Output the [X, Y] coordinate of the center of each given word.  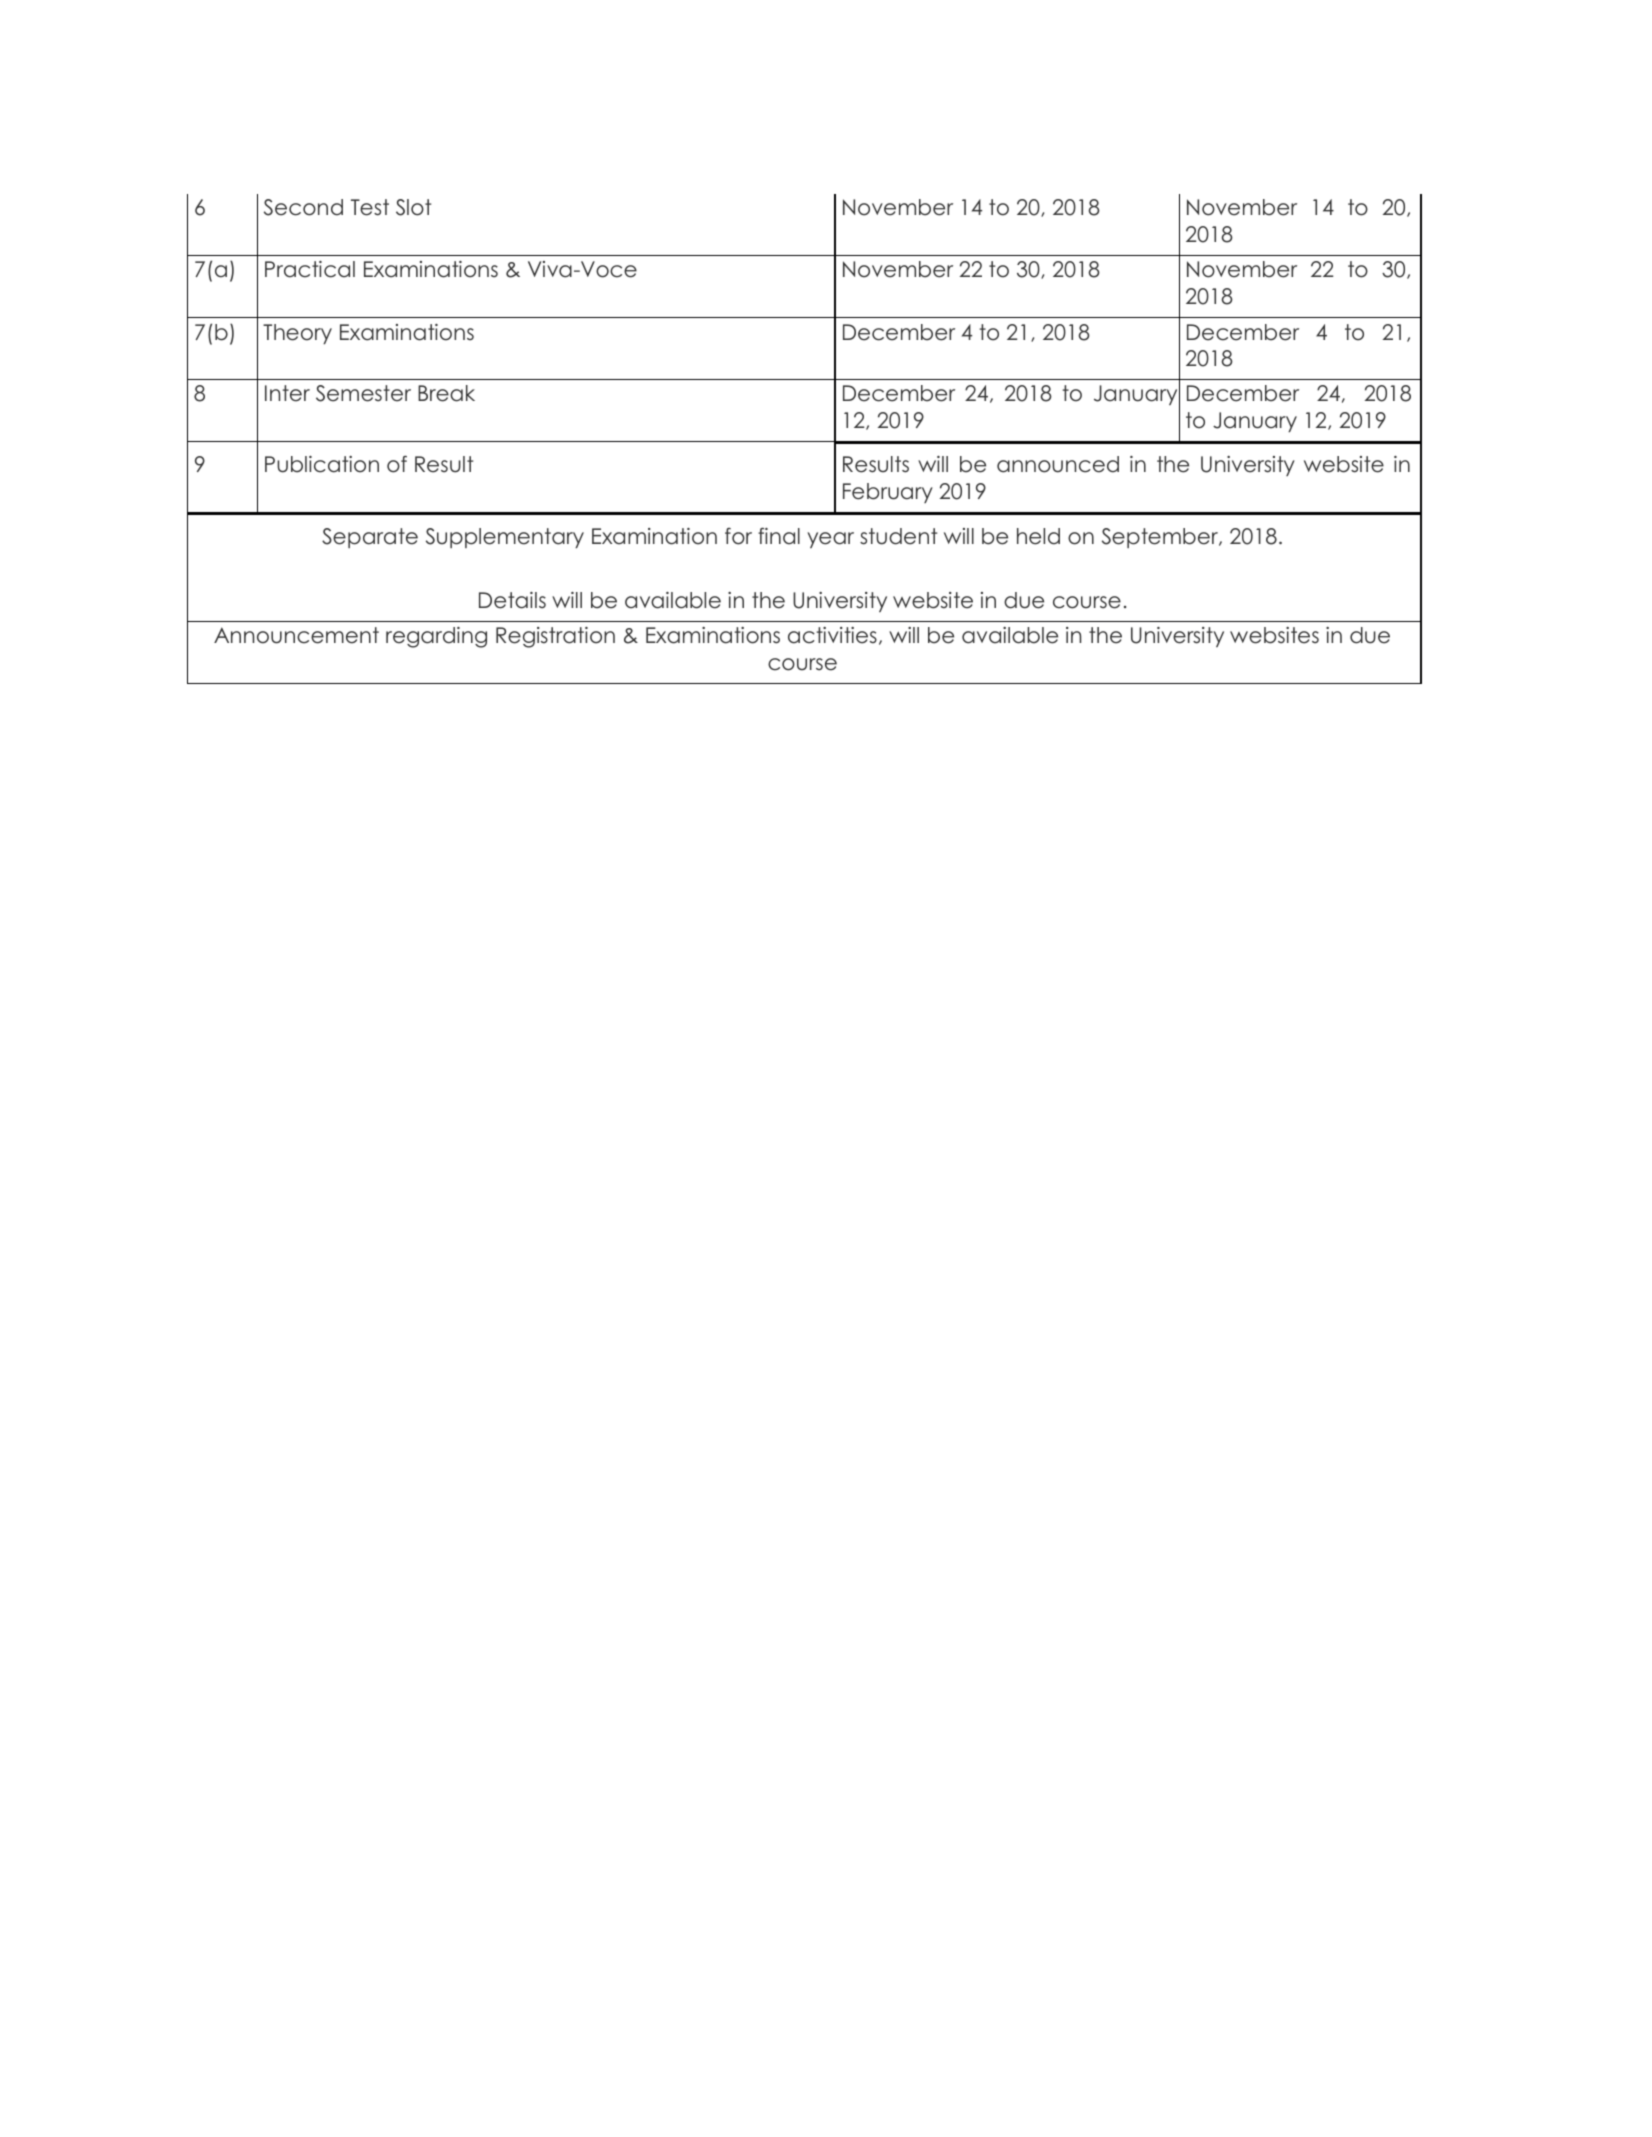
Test [370, 207]
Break [446, 393]
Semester [363, 393]
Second [303, 207]
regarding [436, 637]
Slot [413, 207]
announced [1058, 464]
